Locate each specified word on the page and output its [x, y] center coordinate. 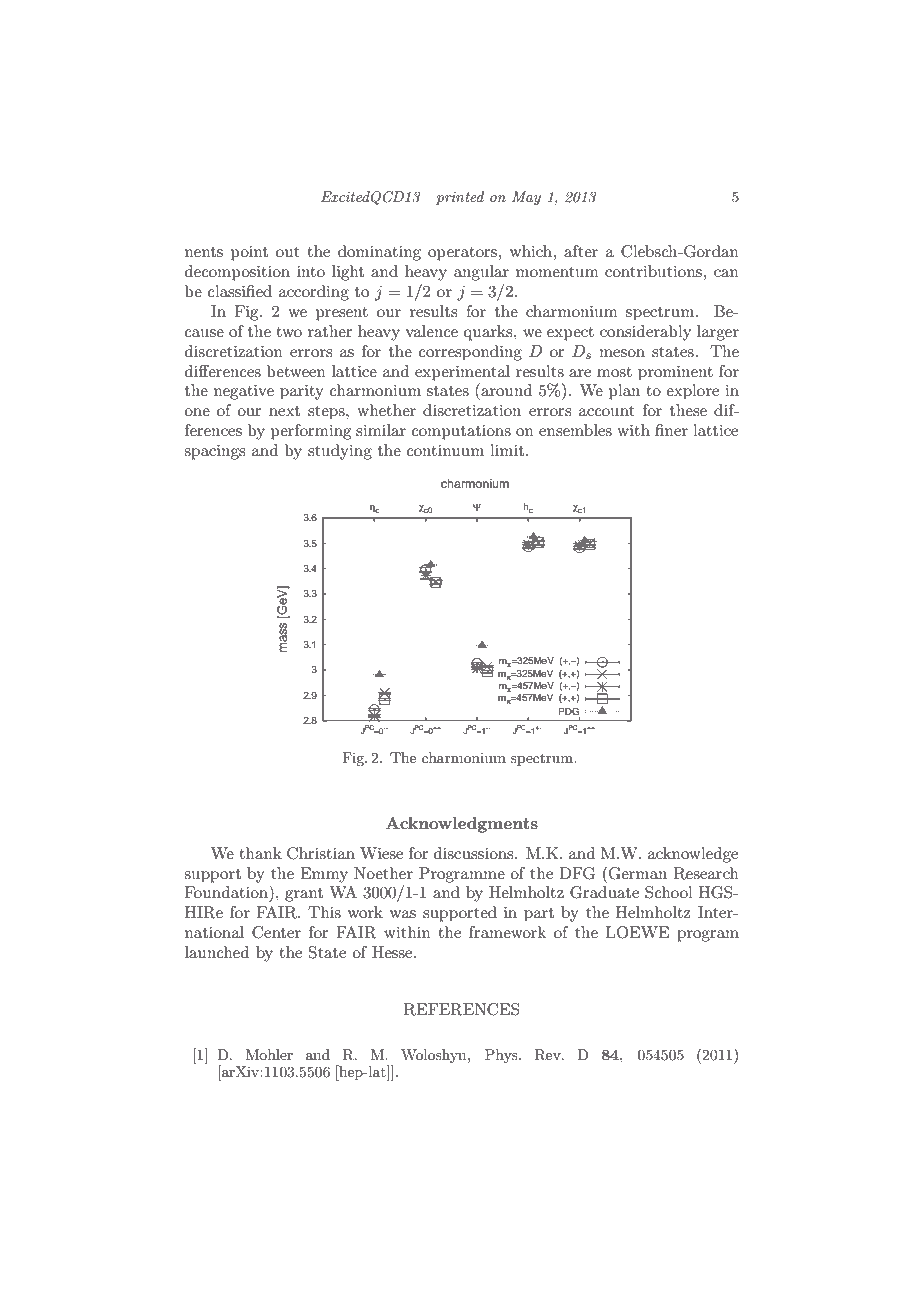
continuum [445, 450]
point [249, 253]
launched [217, 952]
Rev [549, 1055]
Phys [502, 1056]
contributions [654, 271]
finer [671, 430]
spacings [214, 452]
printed [460, 198]
